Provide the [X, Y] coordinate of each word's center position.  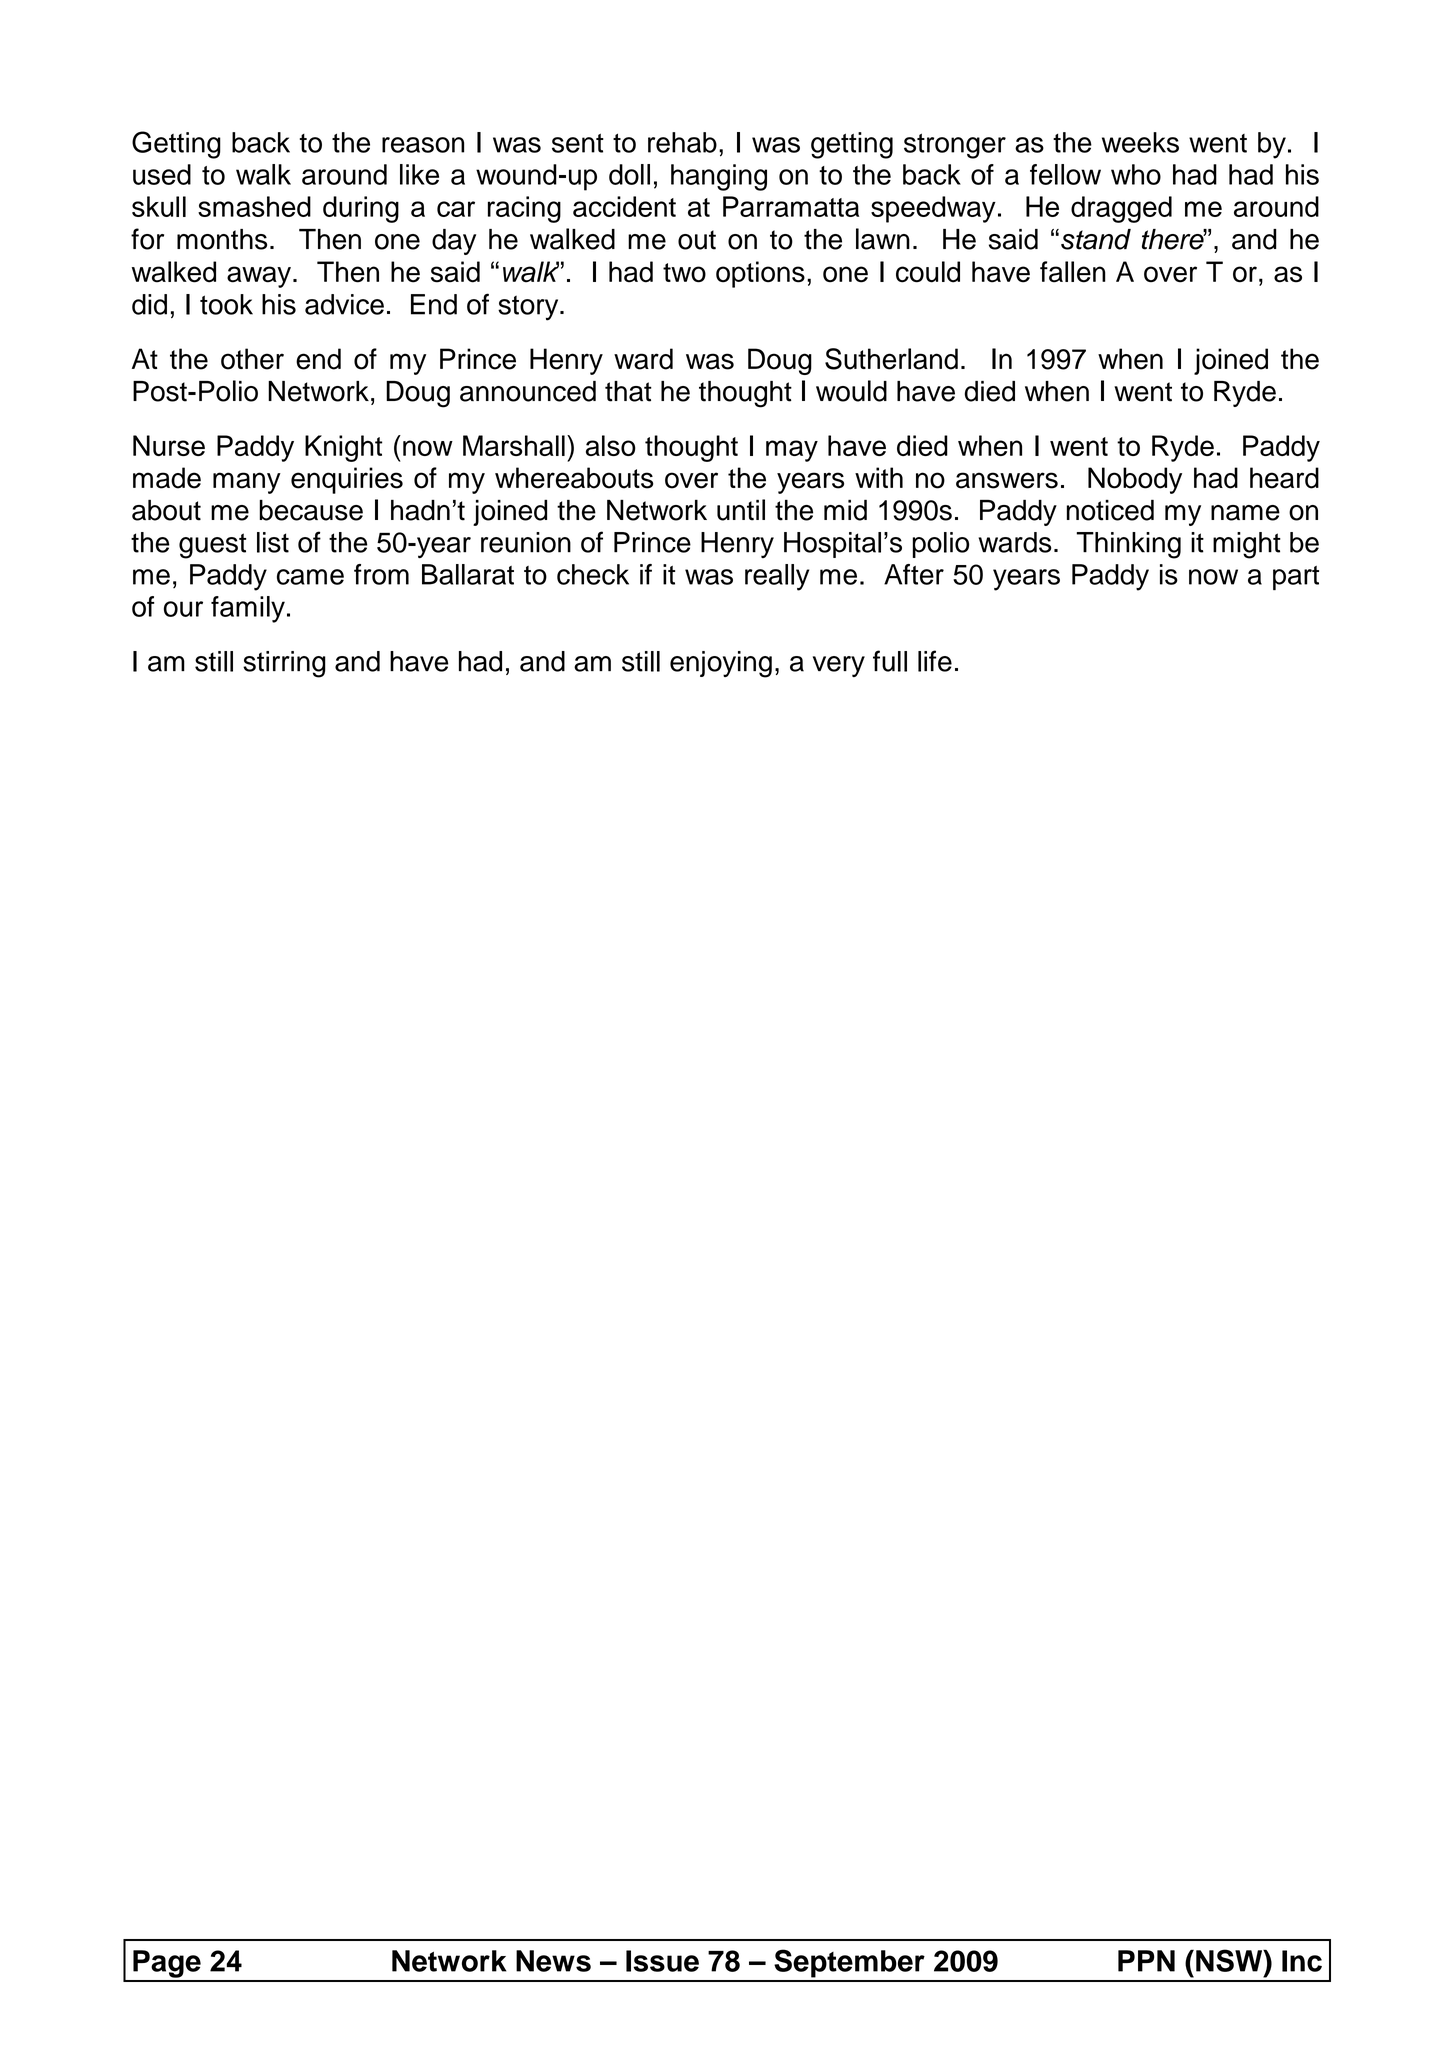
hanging [719, 177]
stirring [284, 664]
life [935, 661]
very [839, 666]
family [248, 609]
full [890, 661]
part [1296, 578]
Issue [662, 1961]
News [553, 1961]
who [1136, 174]
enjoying [721, 664]
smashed [254, 206]
